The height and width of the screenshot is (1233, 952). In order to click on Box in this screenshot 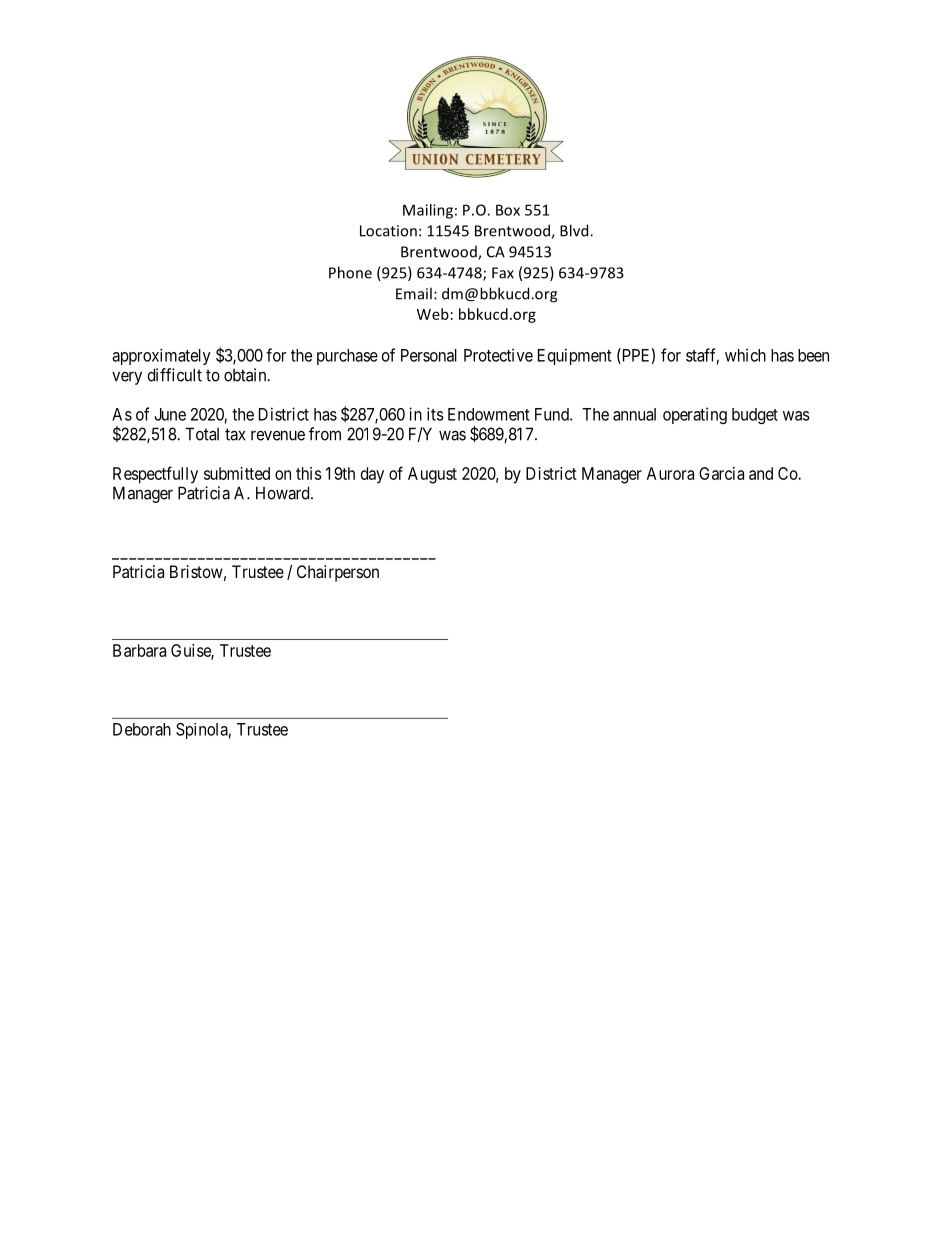, I will do `click(508, 210)`.
